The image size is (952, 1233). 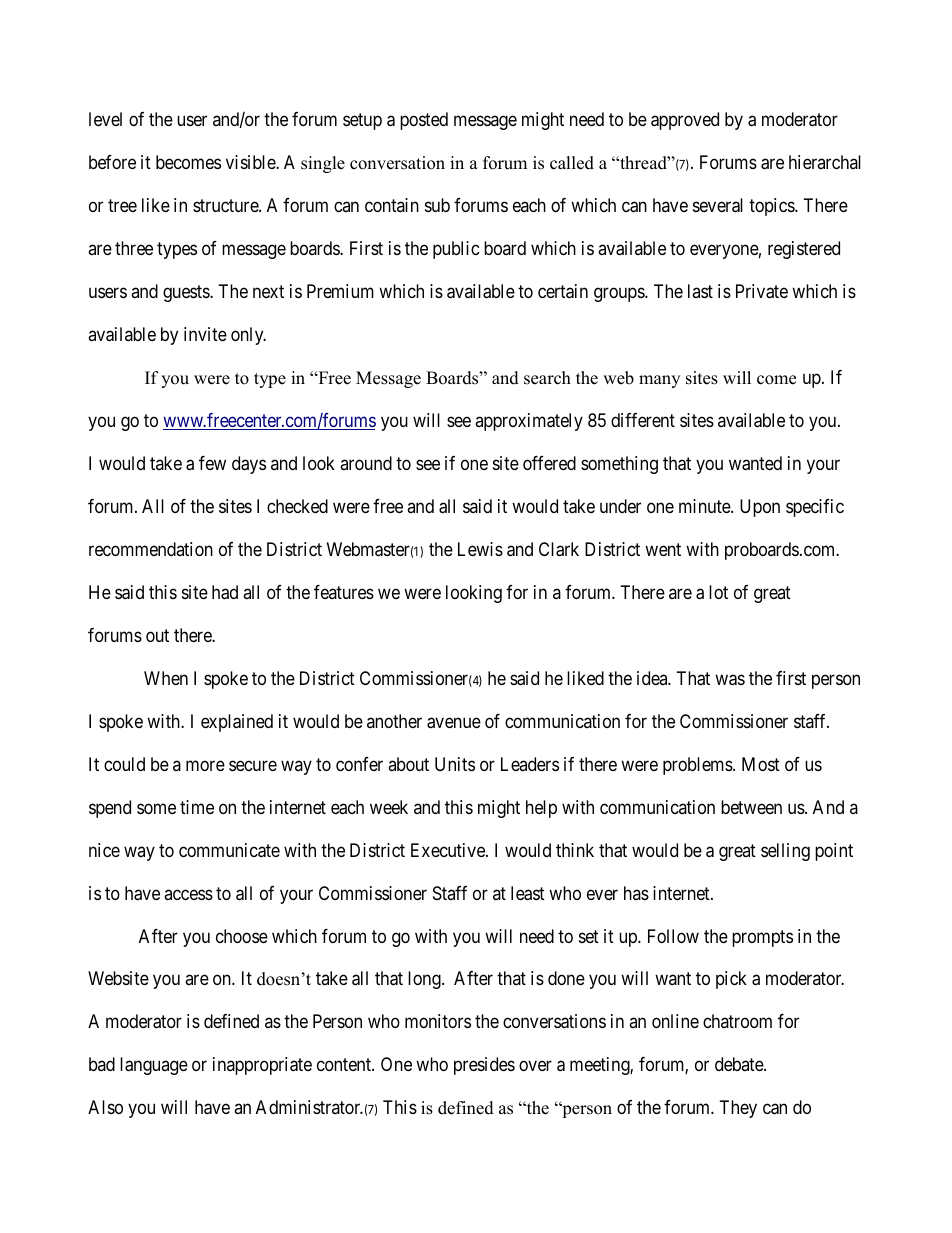 What do you see at coordinates (549, 463) in the screenshot?
I see `offered` at bounding box center [549, 463].
